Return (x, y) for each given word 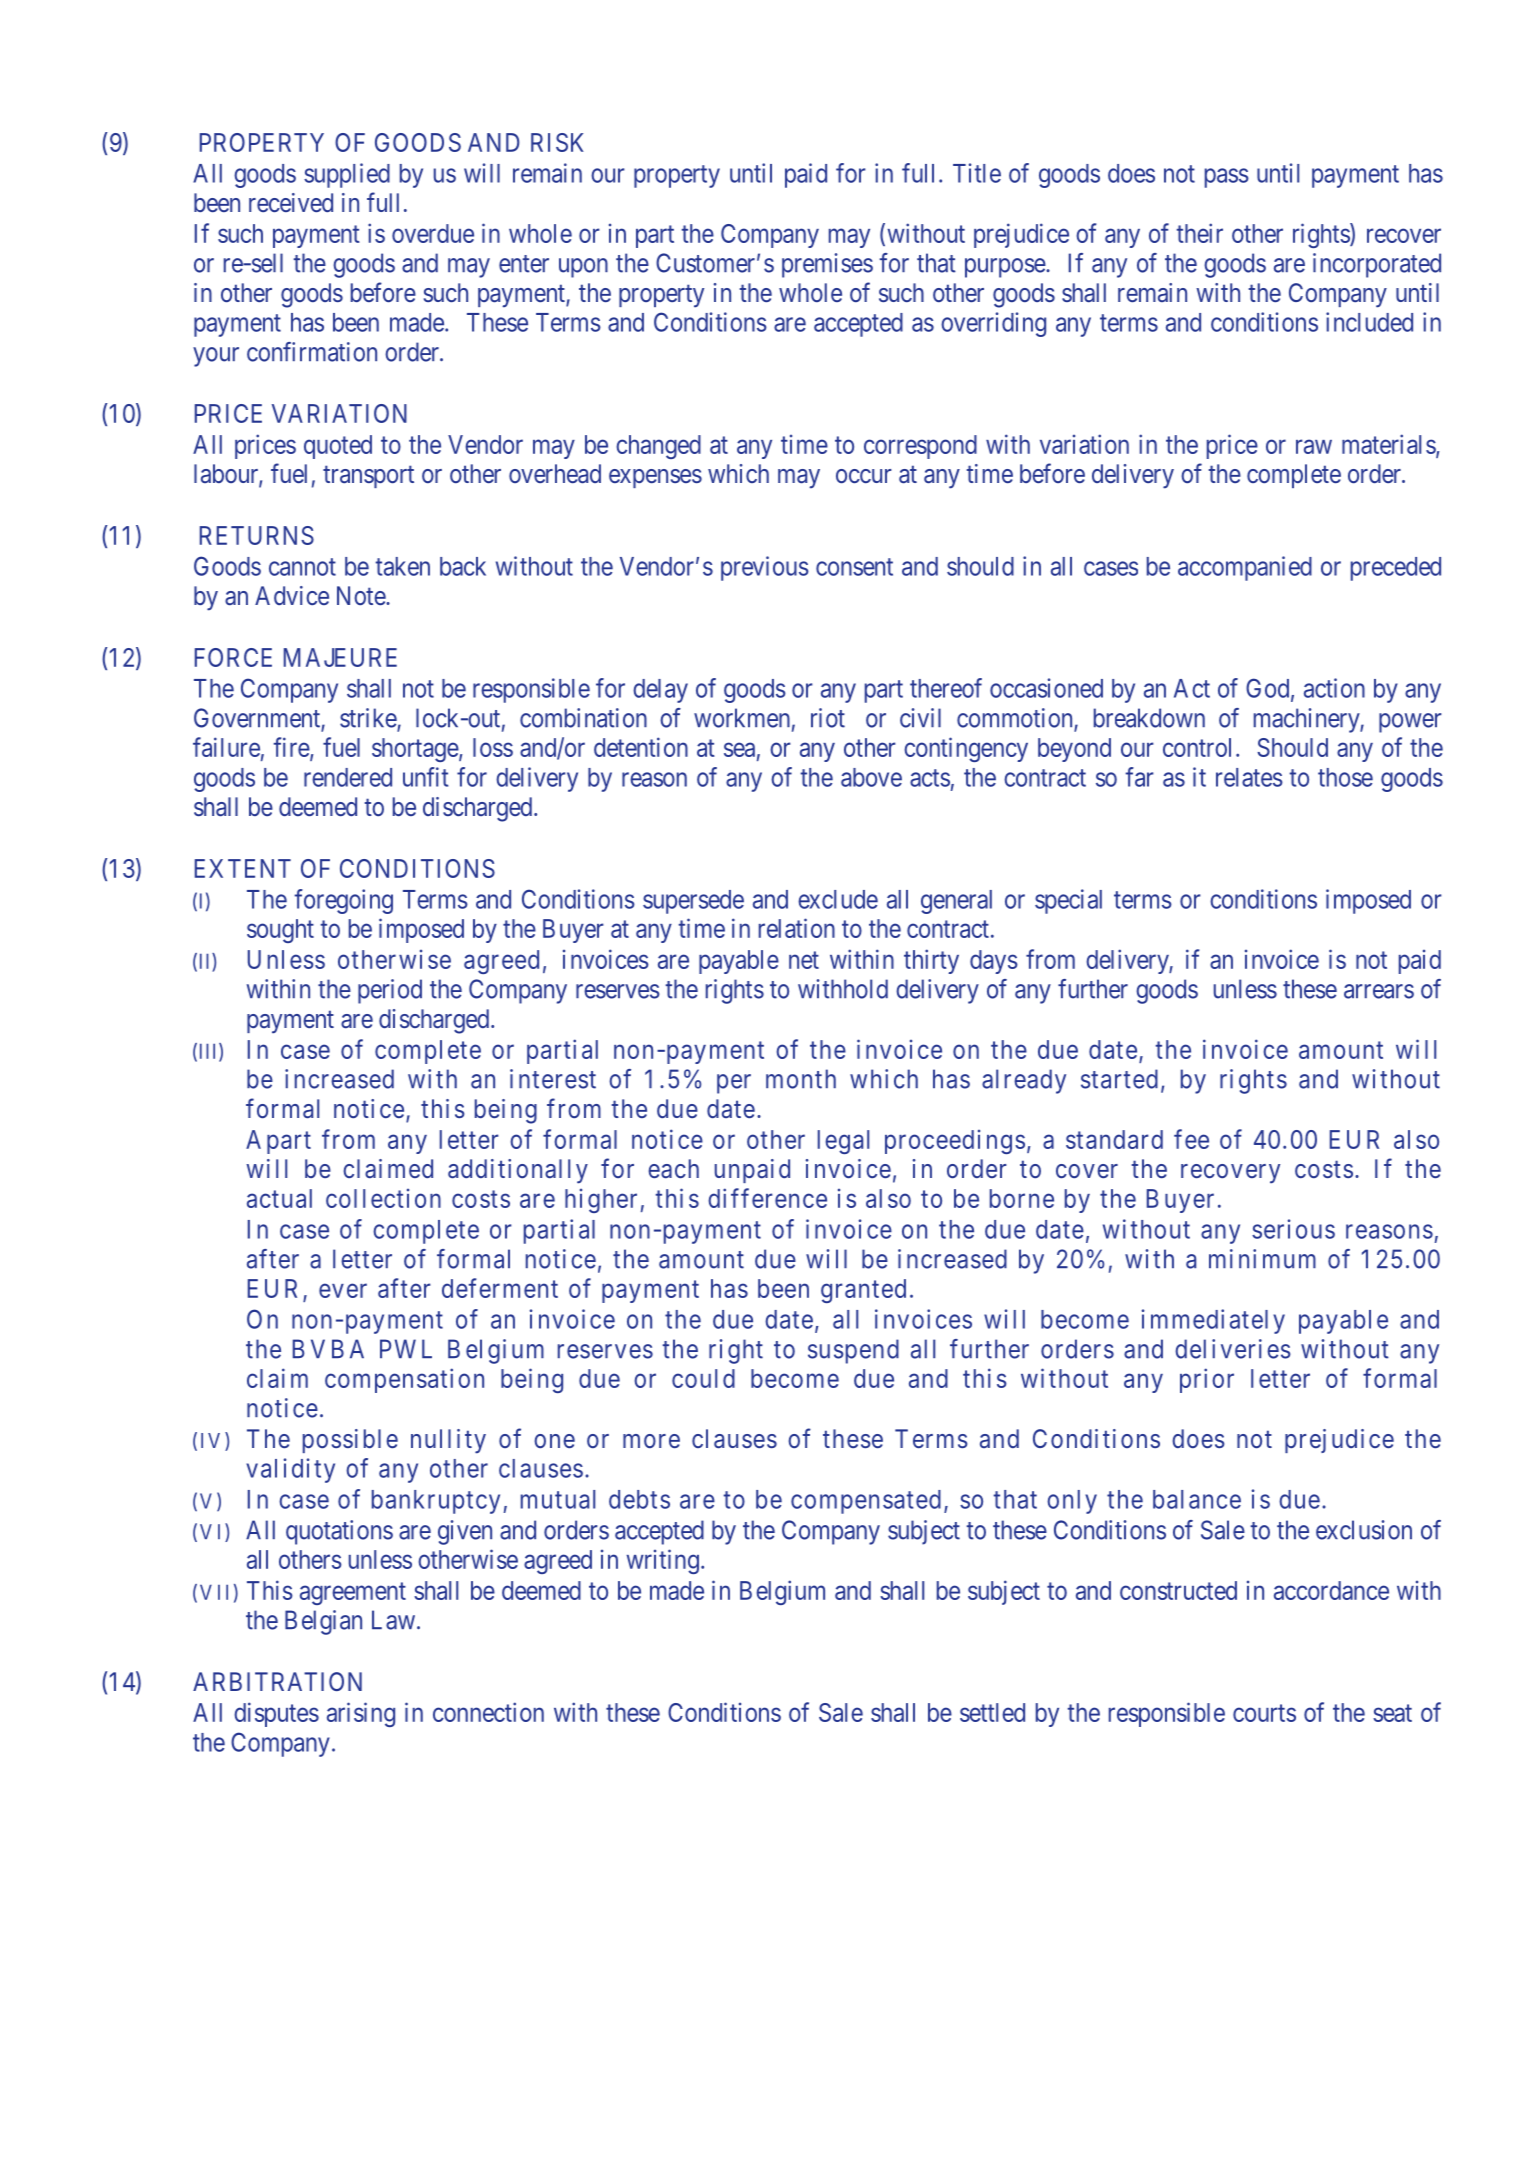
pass (1227, 178)
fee (1191, 1139)
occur (864, 476)
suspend (853, 1351)
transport (368, 477)
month (801, 1079)
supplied (347, 175)
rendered (348, 777)
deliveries (1233, 1349)
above (871, 777)
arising (361, 1714)
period (390, 991)
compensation (404, 1380)
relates (1249, 777)
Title (977, 173)
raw (1314, 446)
